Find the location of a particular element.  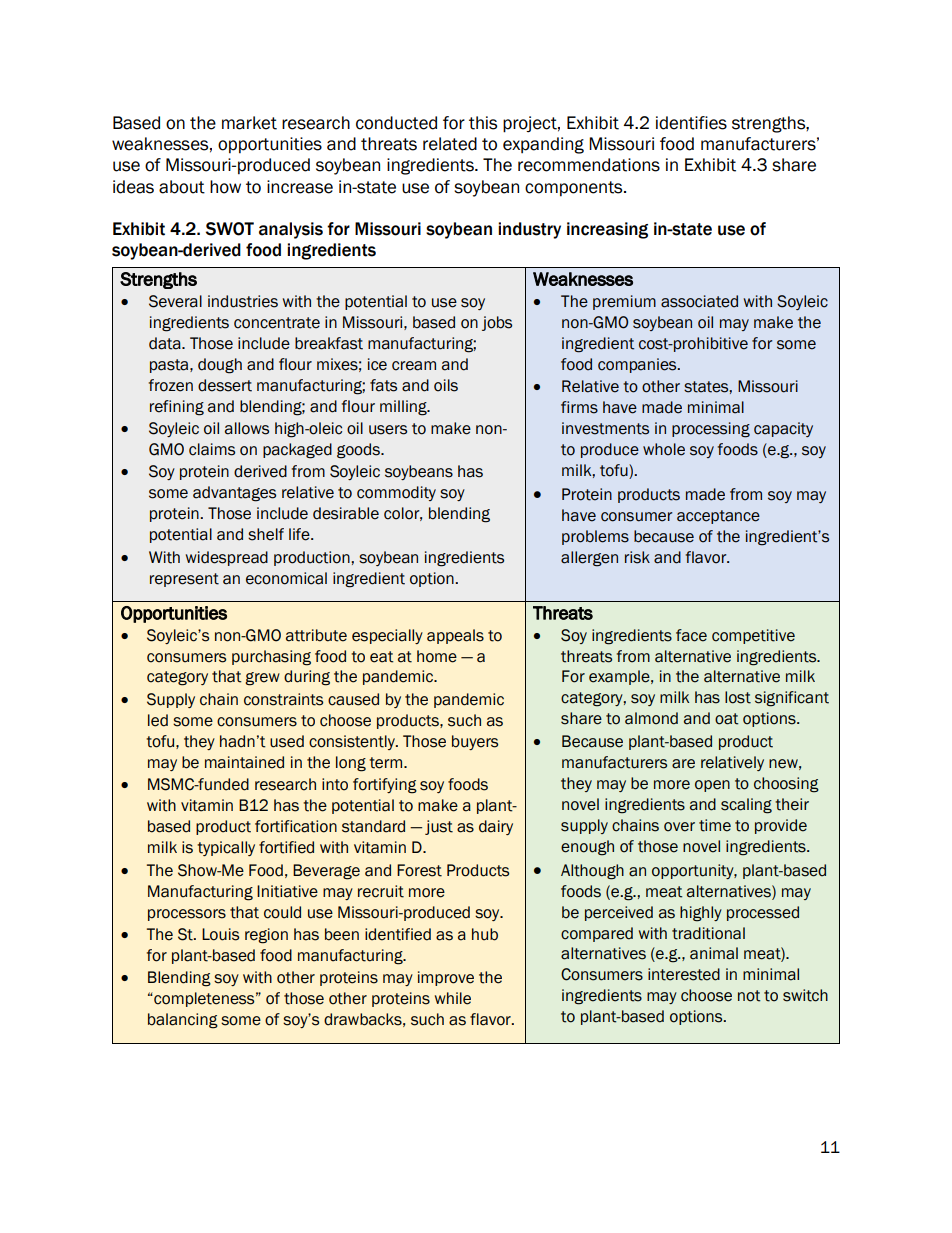

identifies is located at coordinates (691, 123).
